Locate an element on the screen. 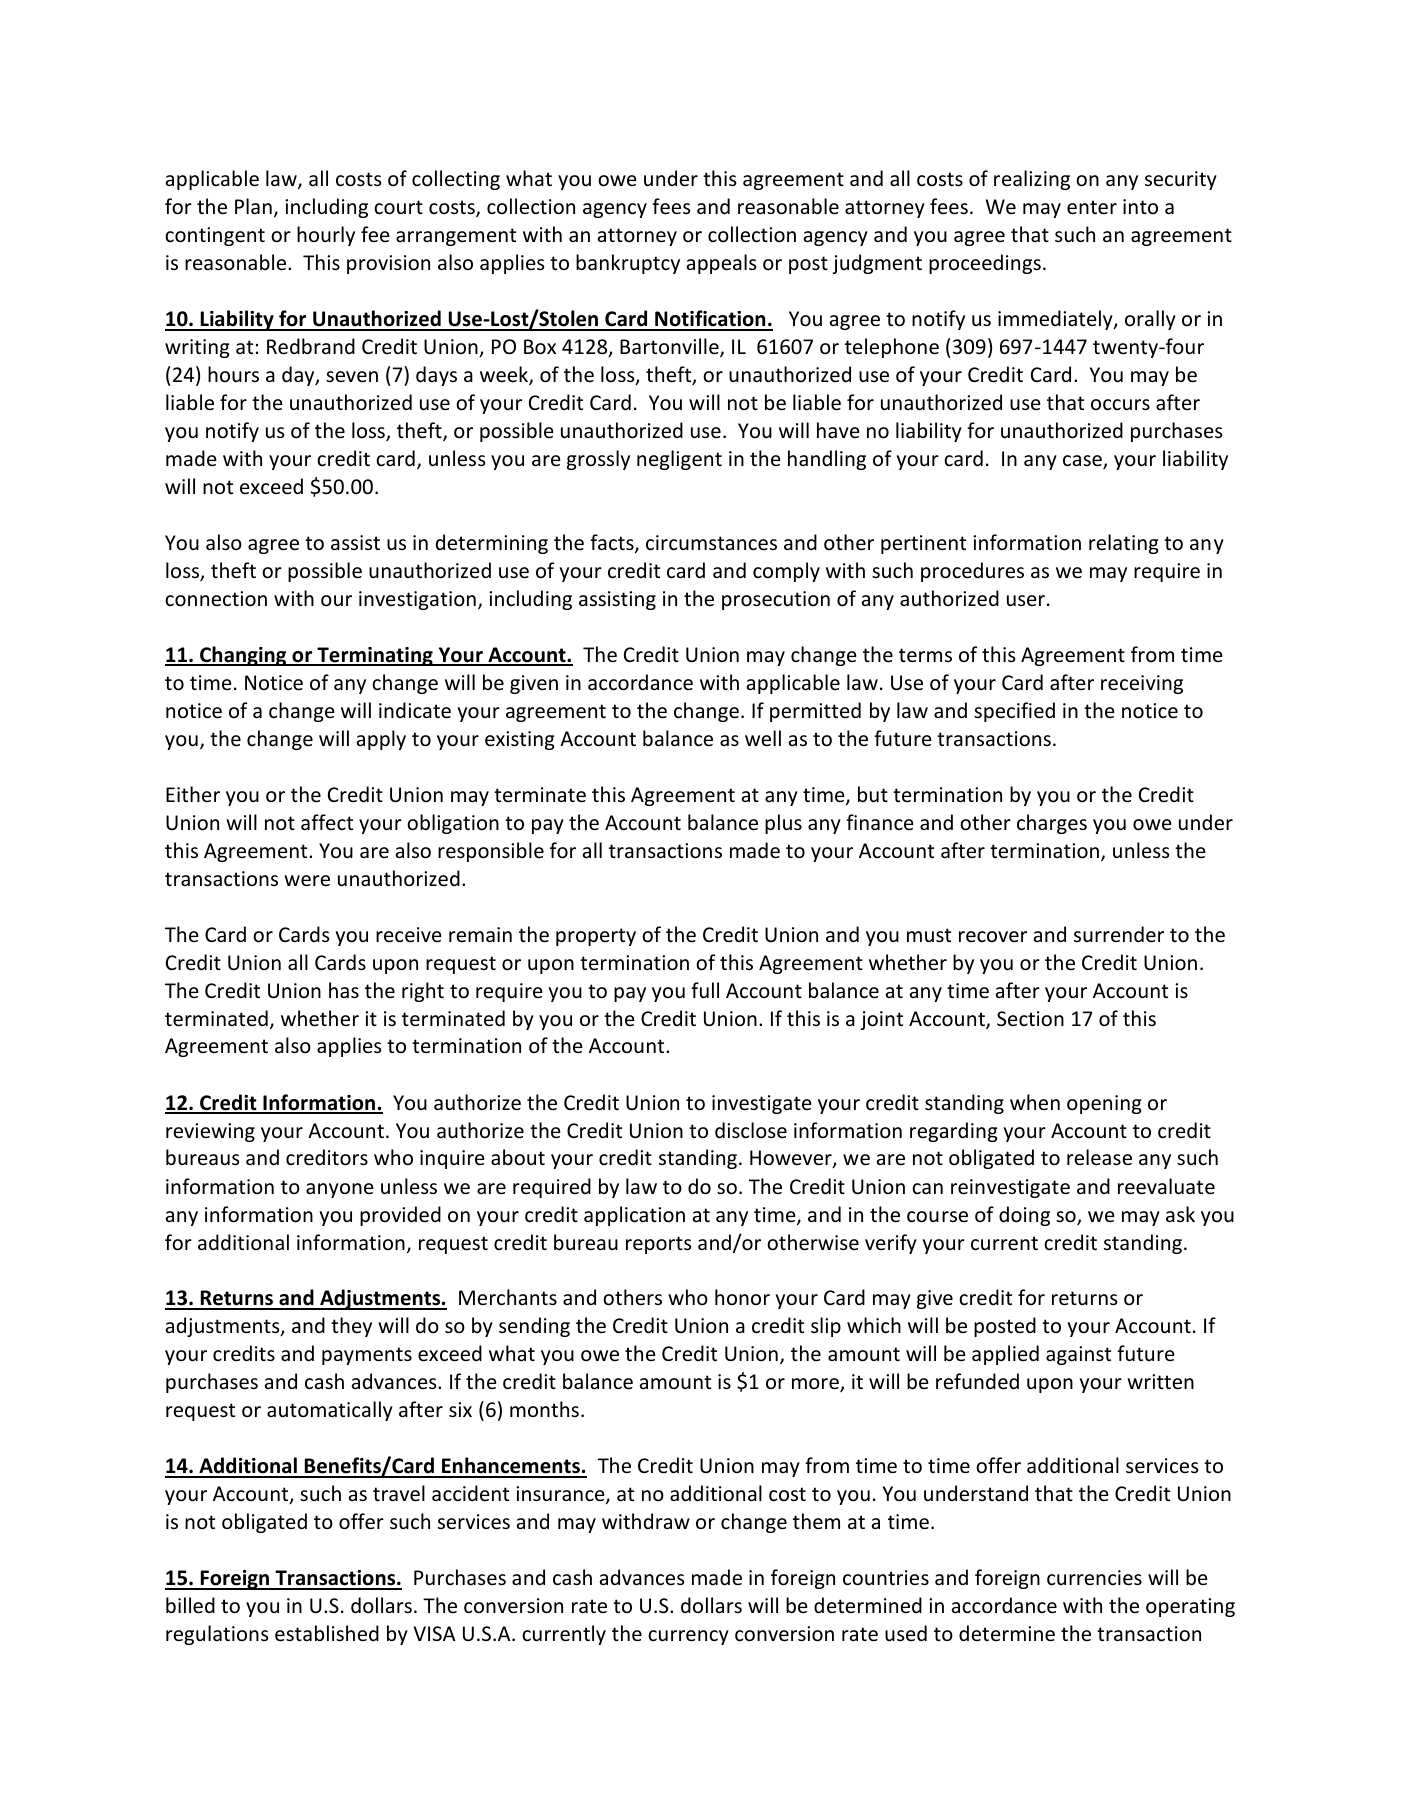 The width and height of the screenshot is (1402, 1815). enter is located at coordinates (1092, 207).
